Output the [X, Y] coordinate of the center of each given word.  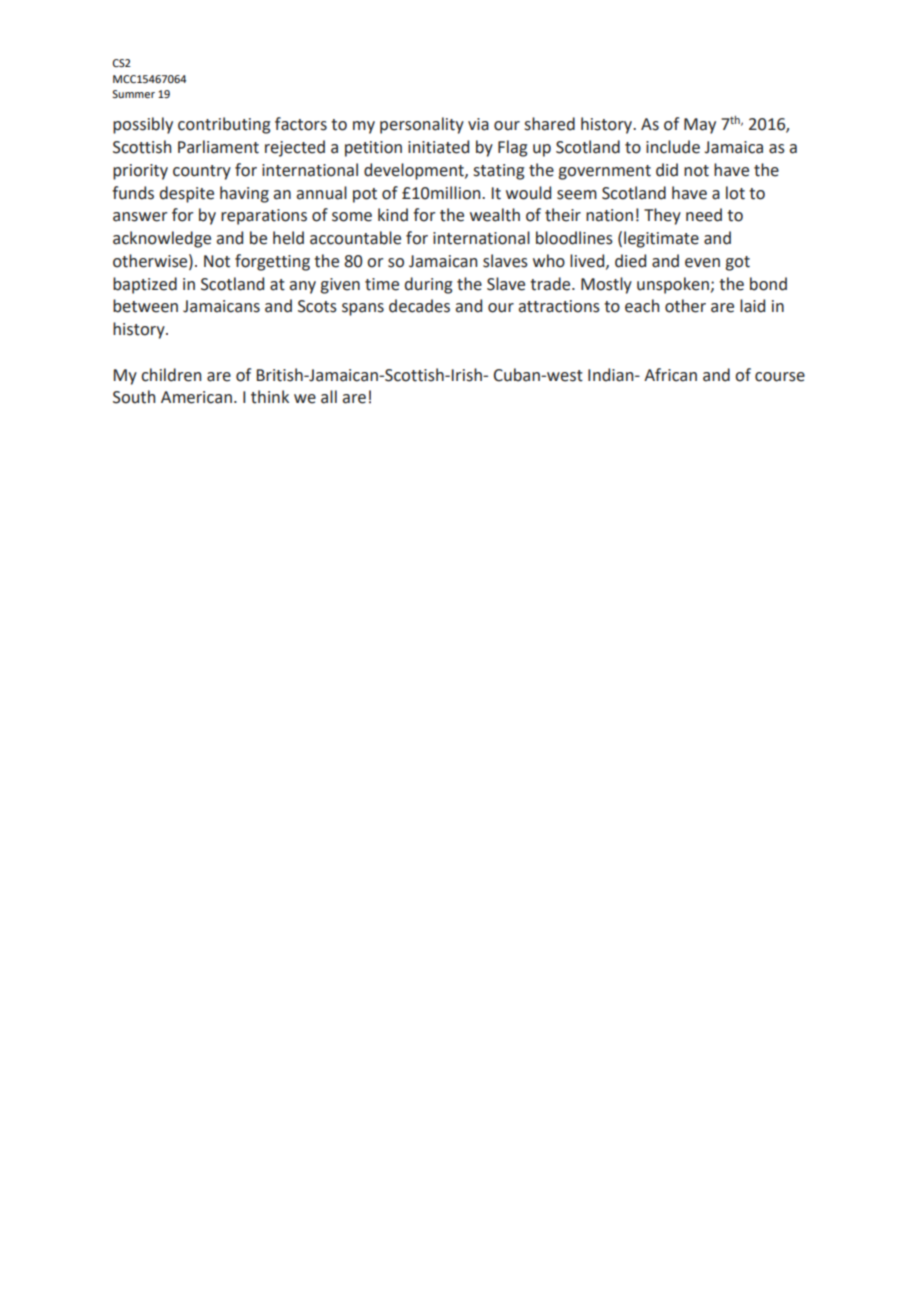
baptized [145, 285]
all [329, 397]
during [428, 285]
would [528, 193]
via [478, 124]
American [196, 397]
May [700, 126]
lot [735, 193]
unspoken [673, 285]
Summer [133, 94]
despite [187, 194]
